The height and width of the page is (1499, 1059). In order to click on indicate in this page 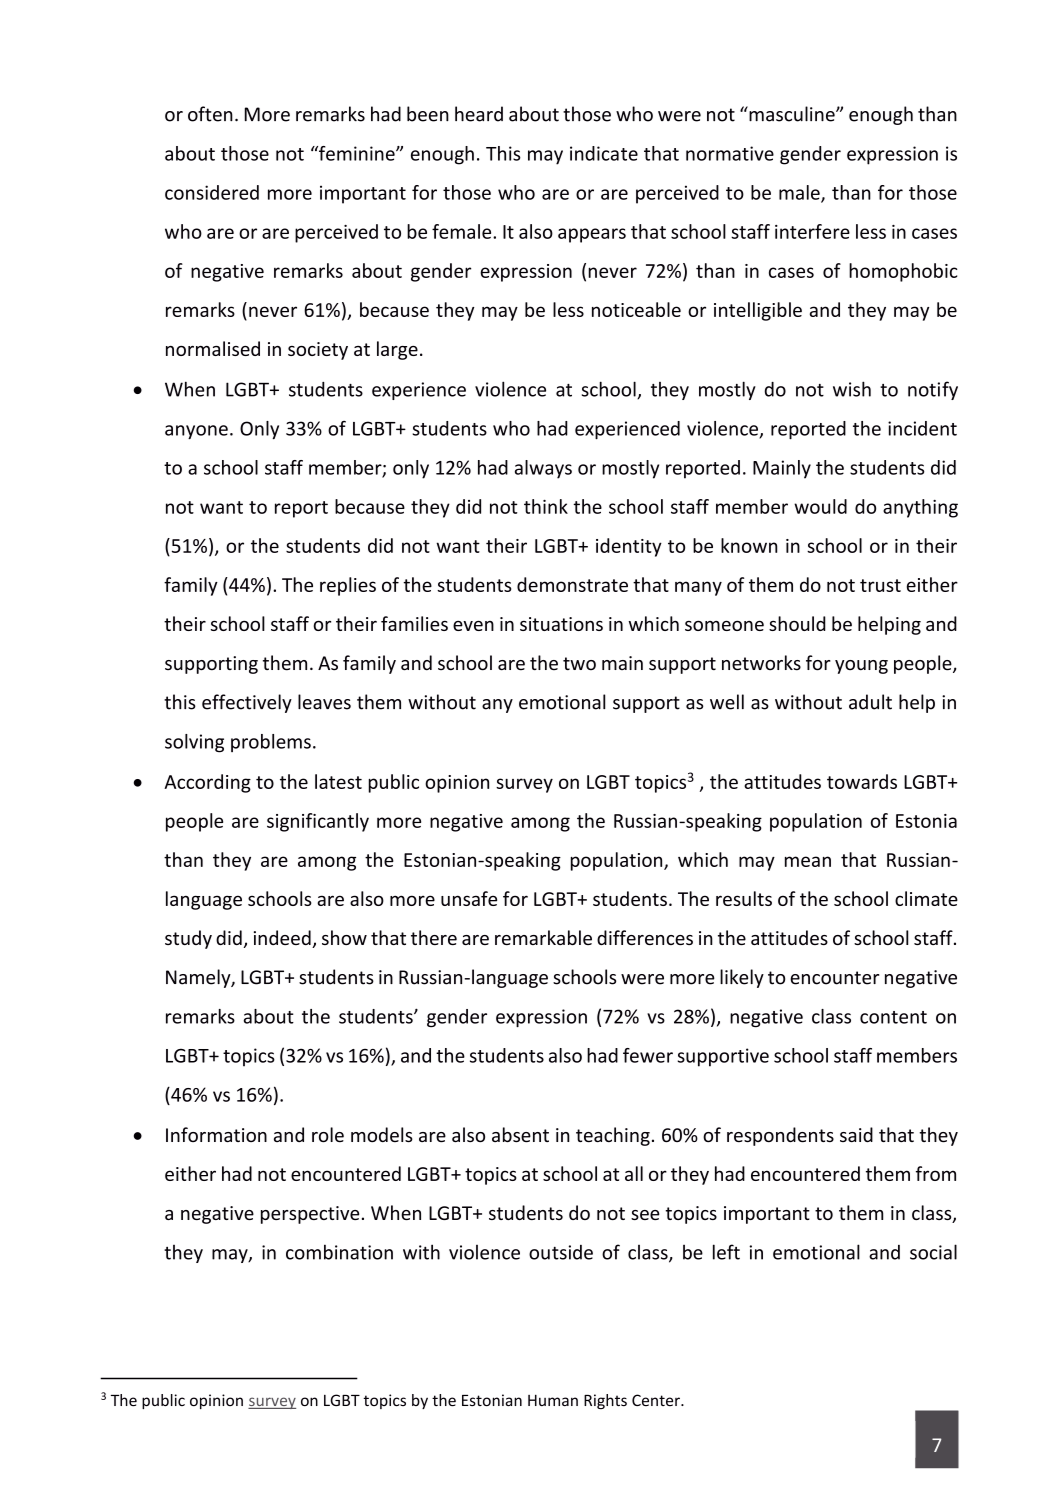, I will do `click(604, 153)`.
